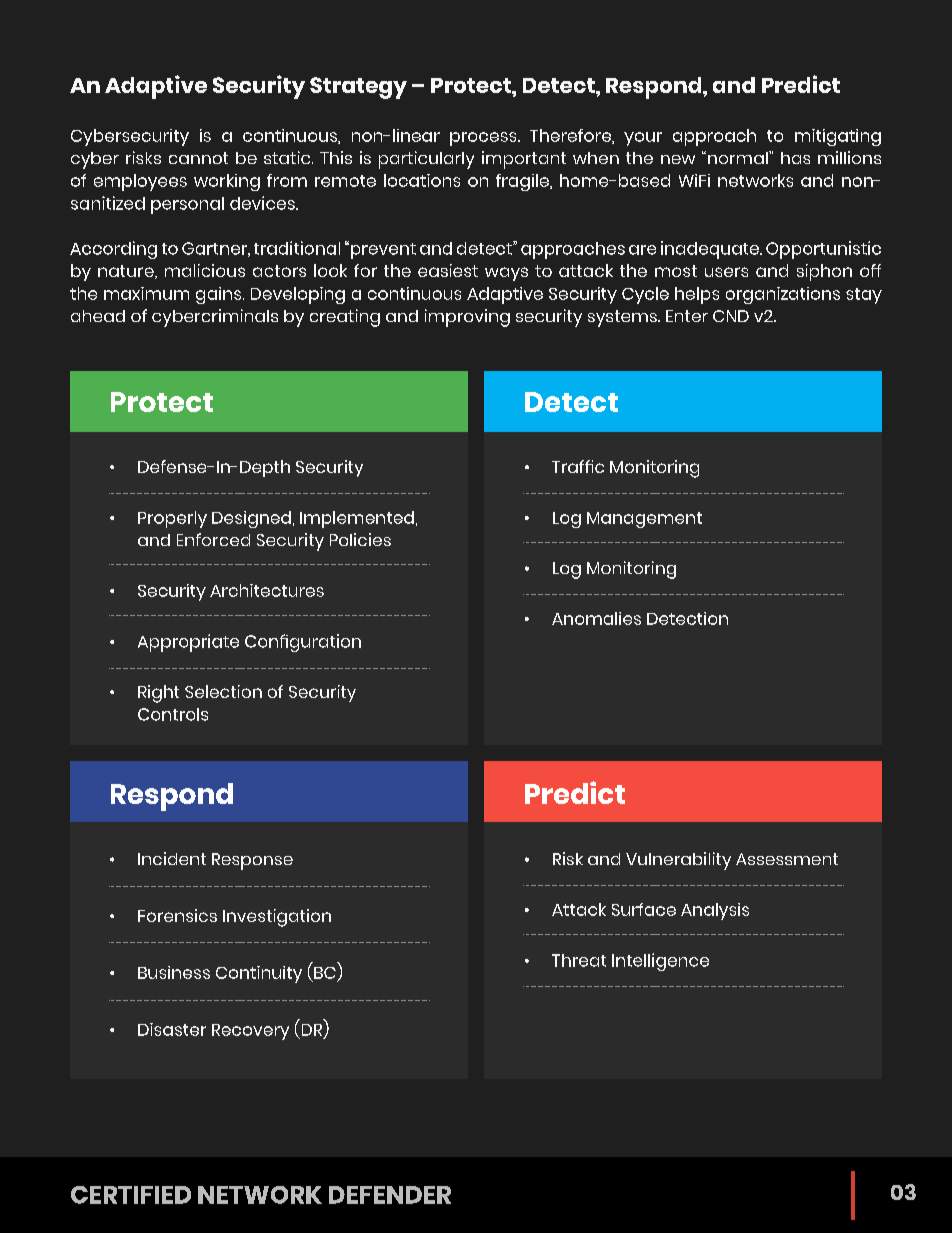 The height and width of the document is (1233, 952). What do you see at coordinates (484, 139) in the document?
I see `process` at bounding box center [484, 139].
